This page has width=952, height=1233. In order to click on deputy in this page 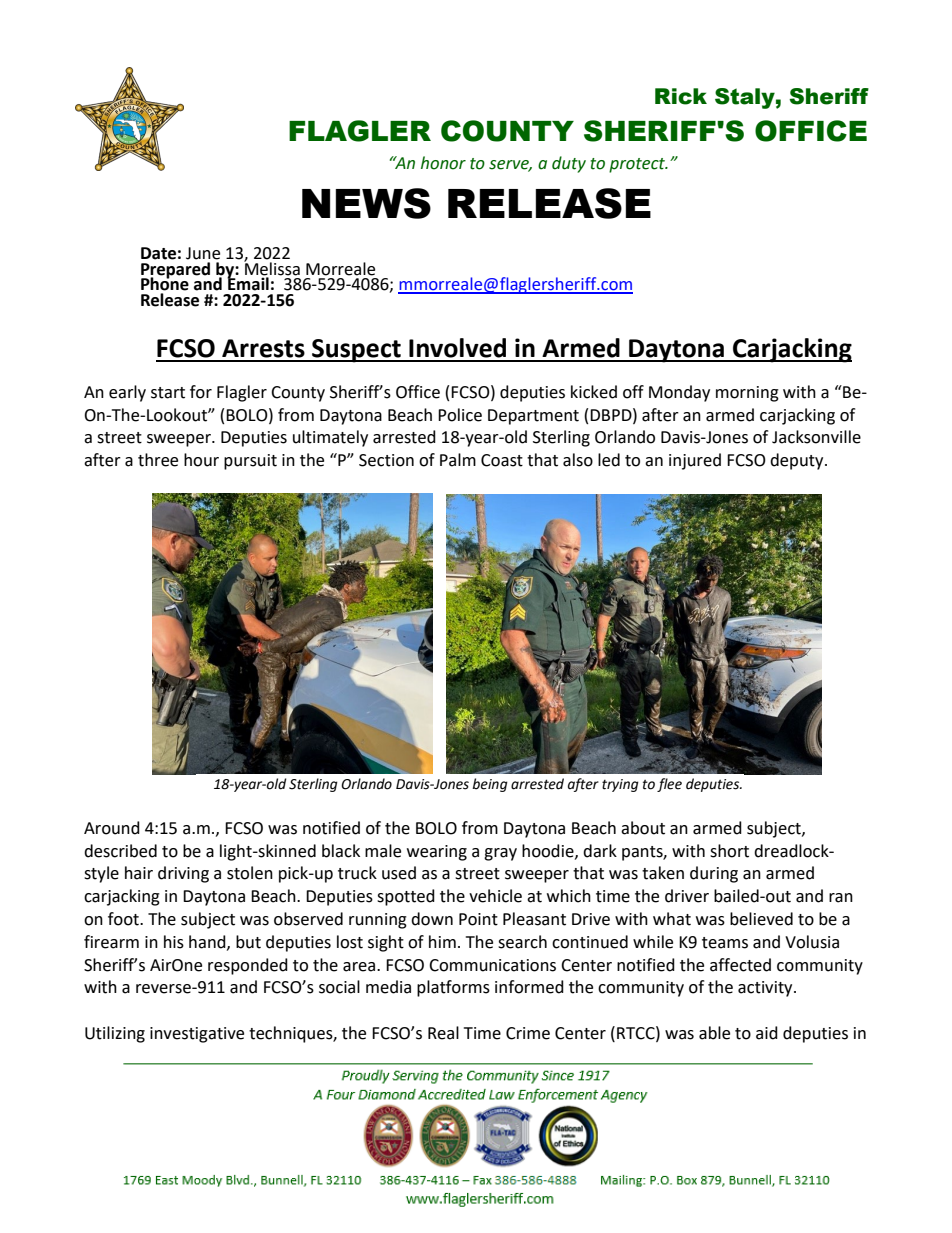, I will do `click(798, 461)`.
